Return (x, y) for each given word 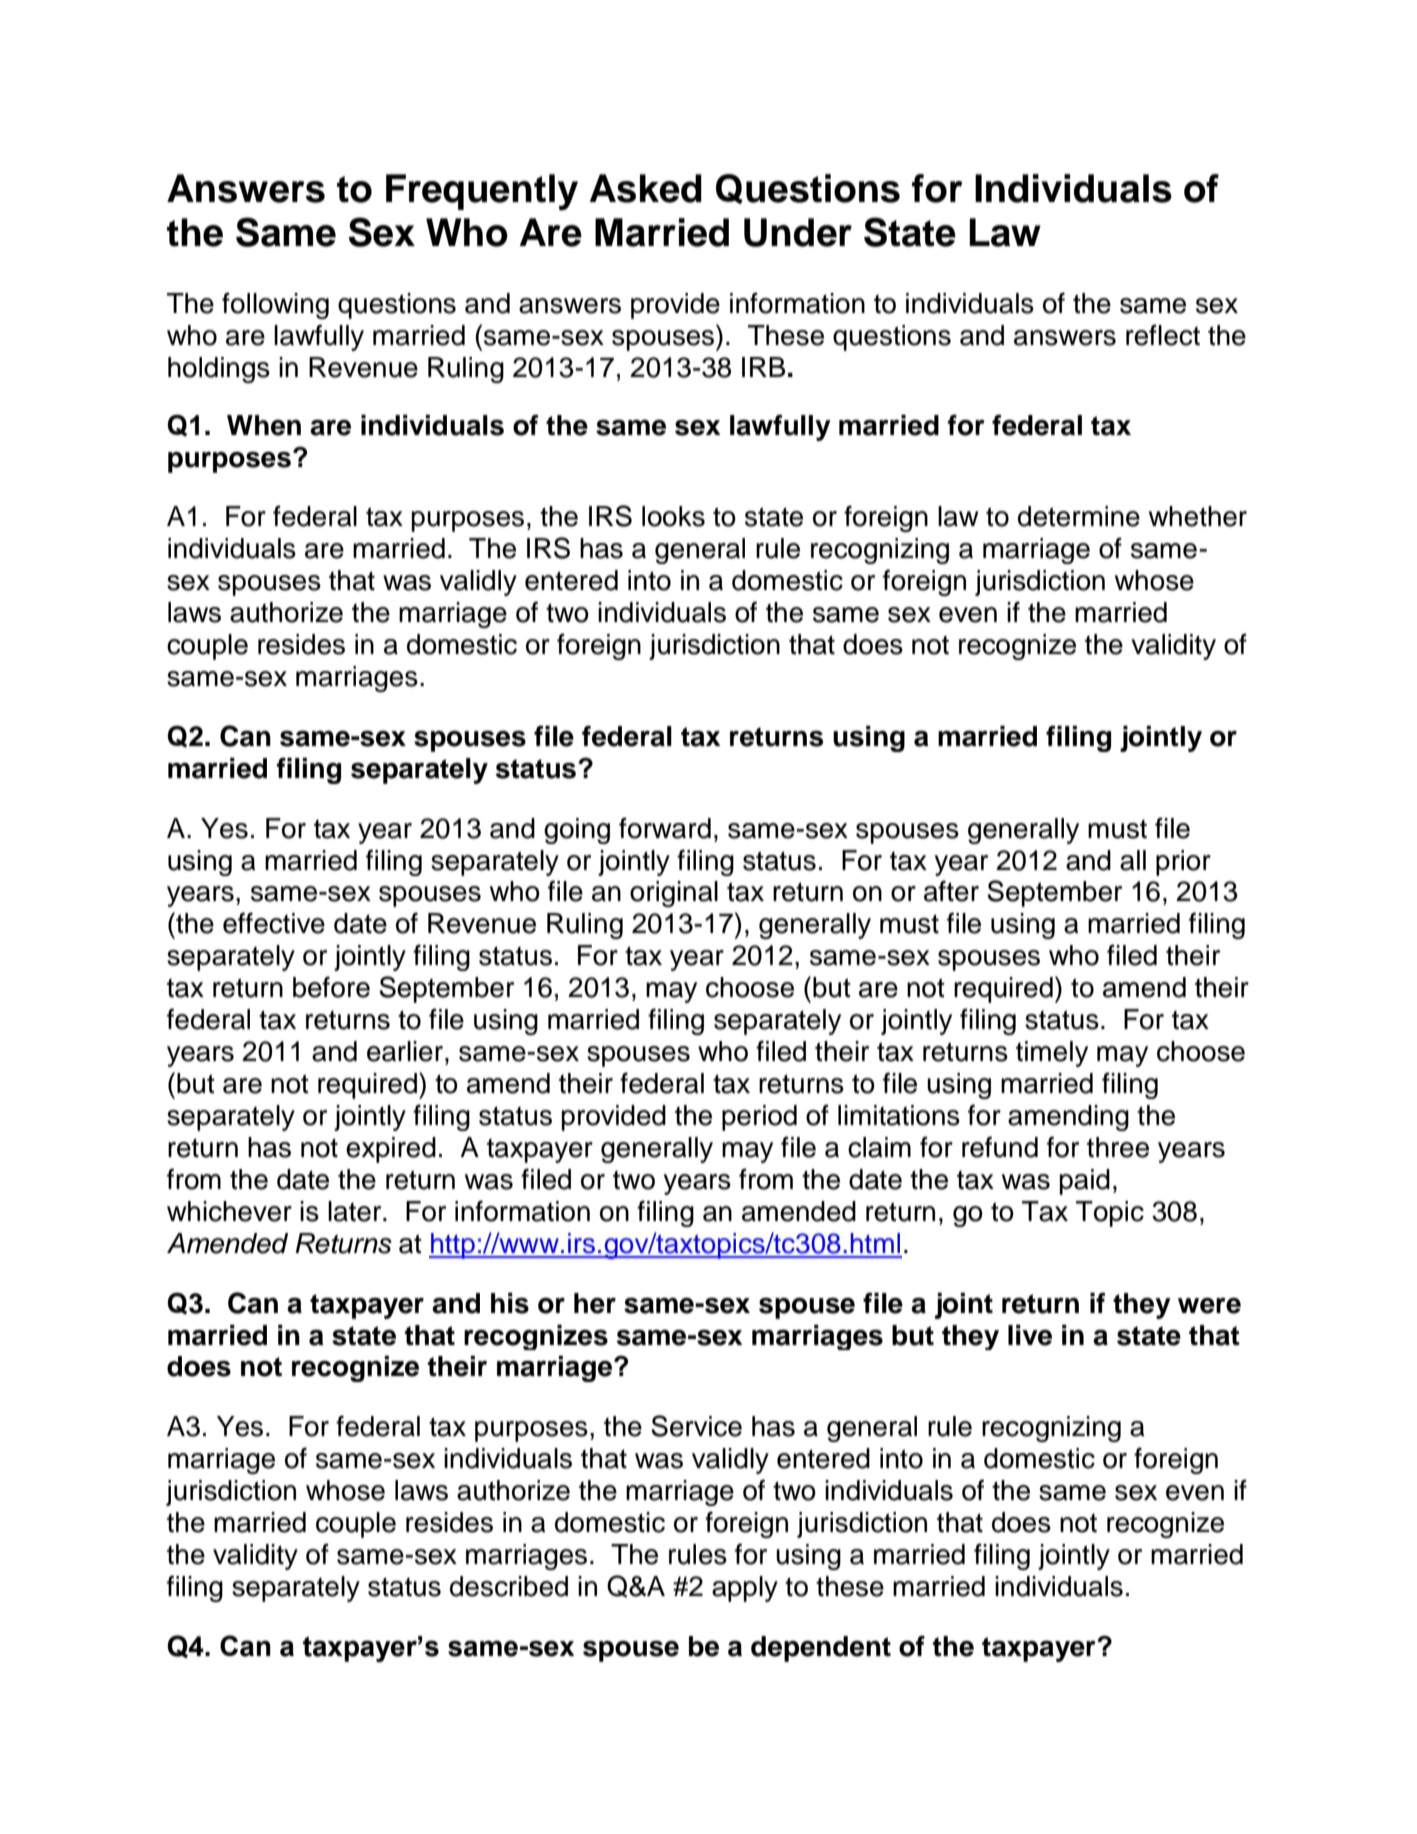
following (275, 305)
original (674, 894)
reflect (1163, 335)
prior (1183, 863)
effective (274, 923)
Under (798, 232)
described (509, 1586)
